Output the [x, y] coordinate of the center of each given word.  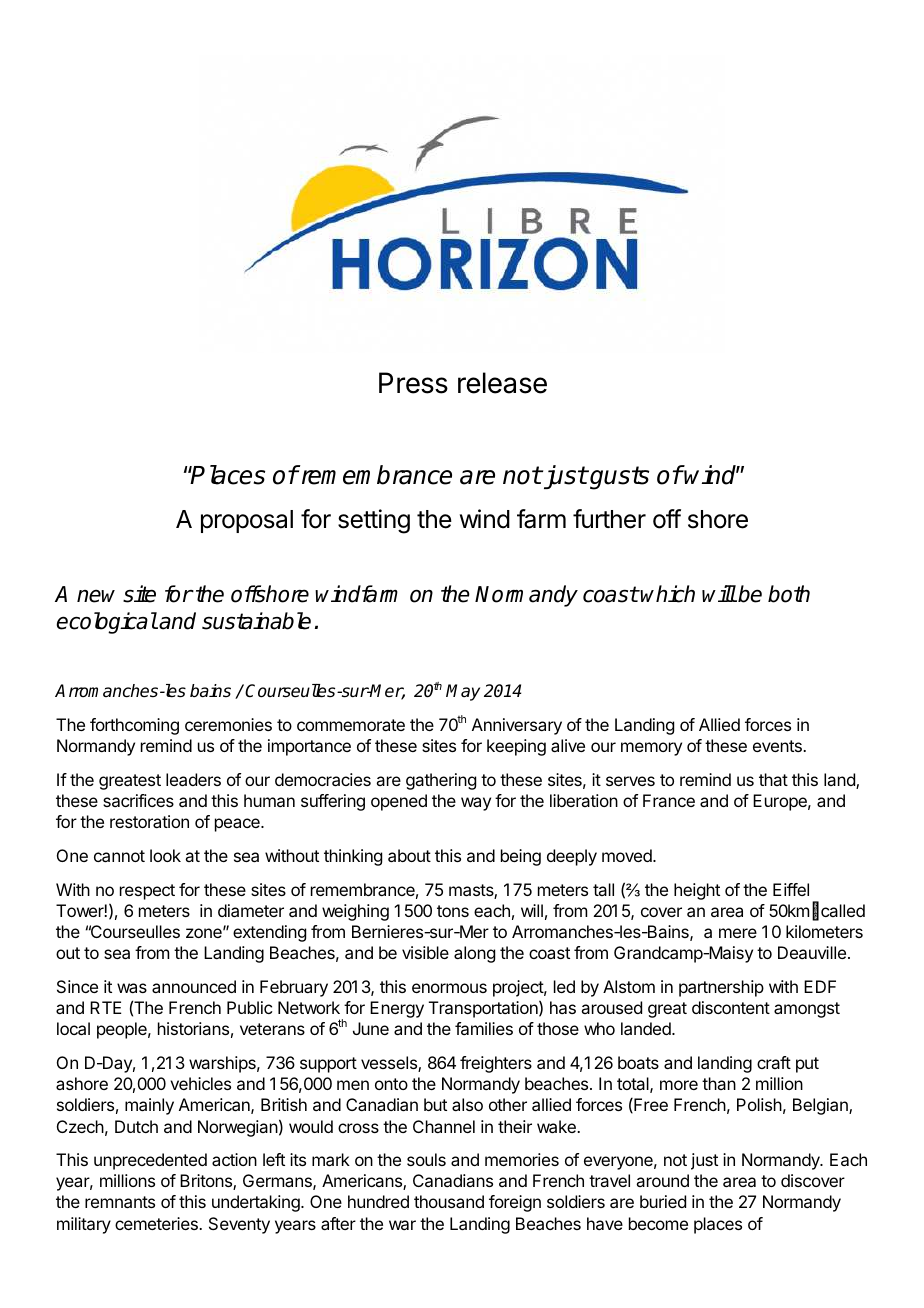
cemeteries [157, 1223]
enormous [449, 988]
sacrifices [138, 800]
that [773, 779]
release [502, 383]
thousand [449, 1201]
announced [194, 986]
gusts [618, 478]
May [463, 692]
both [789, 594]
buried [663, 1201]
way [476, 804]
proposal [247, 521]
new [96, 596]
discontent [731, 1007]
